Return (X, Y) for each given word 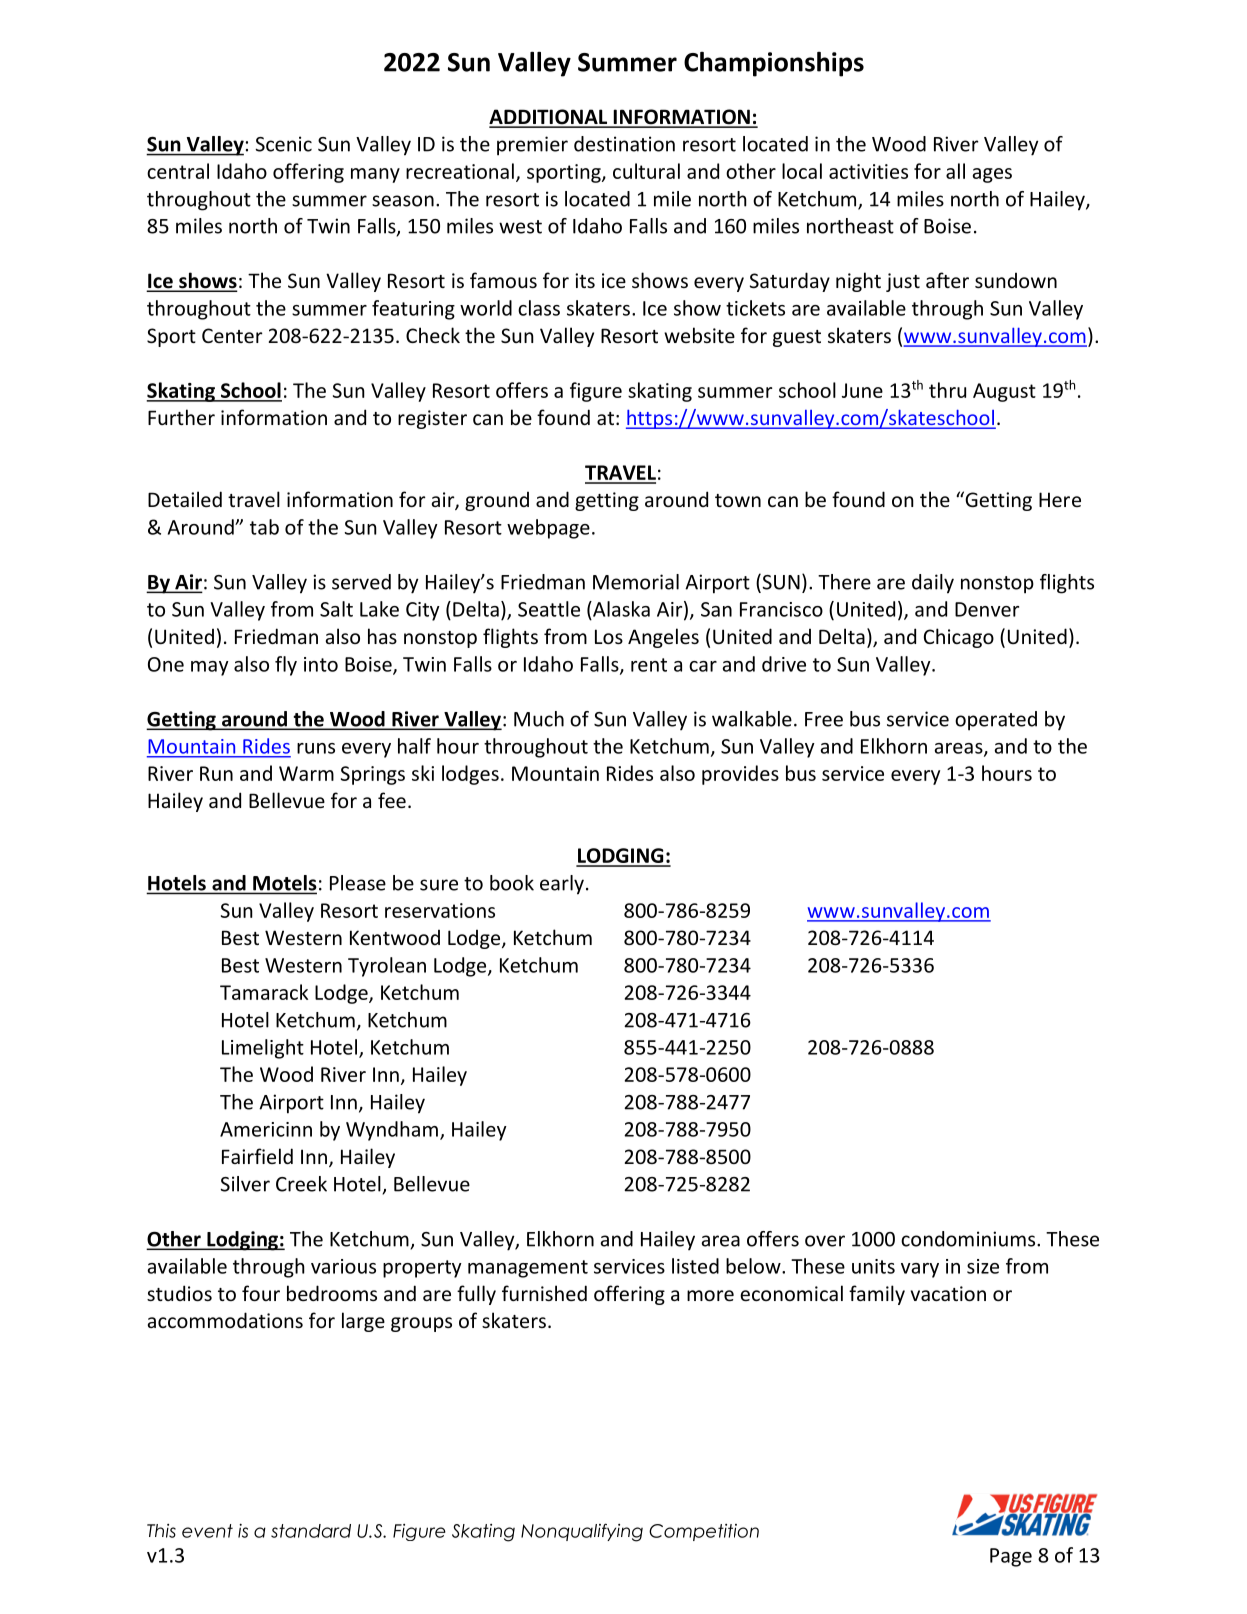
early (562, 885)
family (877, 1295)
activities (868, 171)
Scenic (283, 144)
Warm (306, 773)
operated (996, 721)
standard (311, 1531)
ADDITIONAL (549, 118)
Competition (704, 1532)
